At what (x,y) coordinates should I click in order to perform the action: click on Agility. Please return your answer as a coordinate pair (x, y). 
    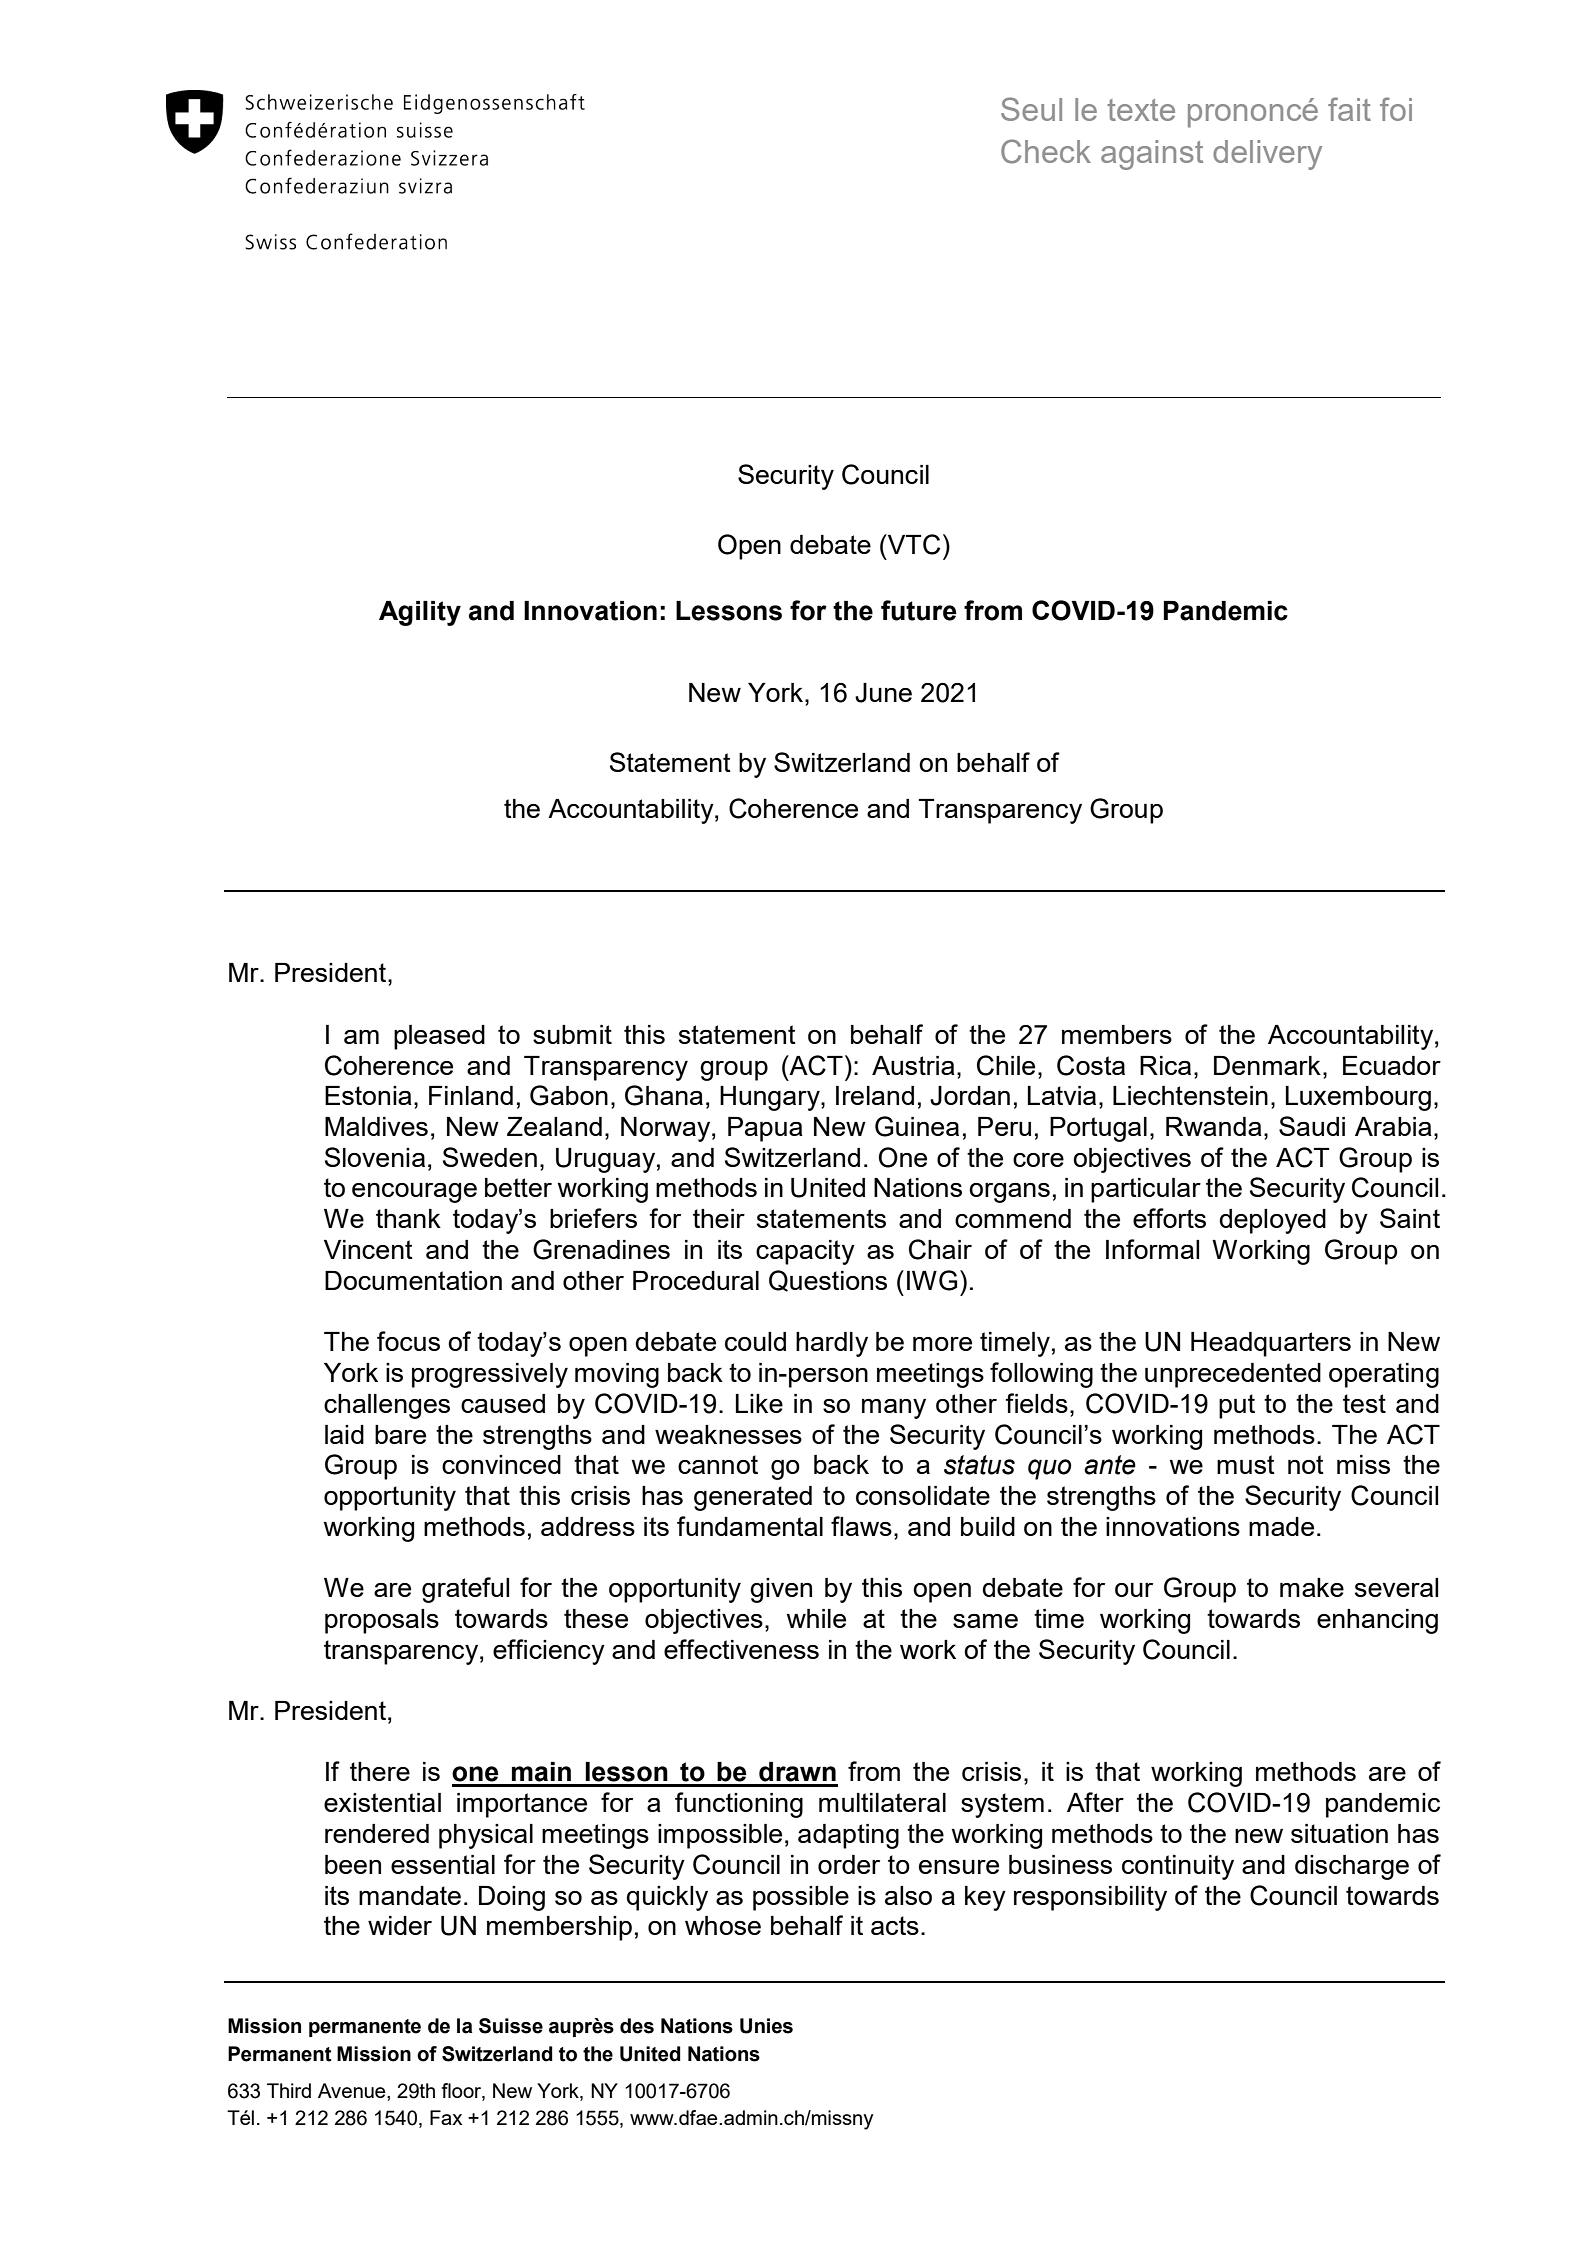
    Looking at the image, I should click on (420, 613).
